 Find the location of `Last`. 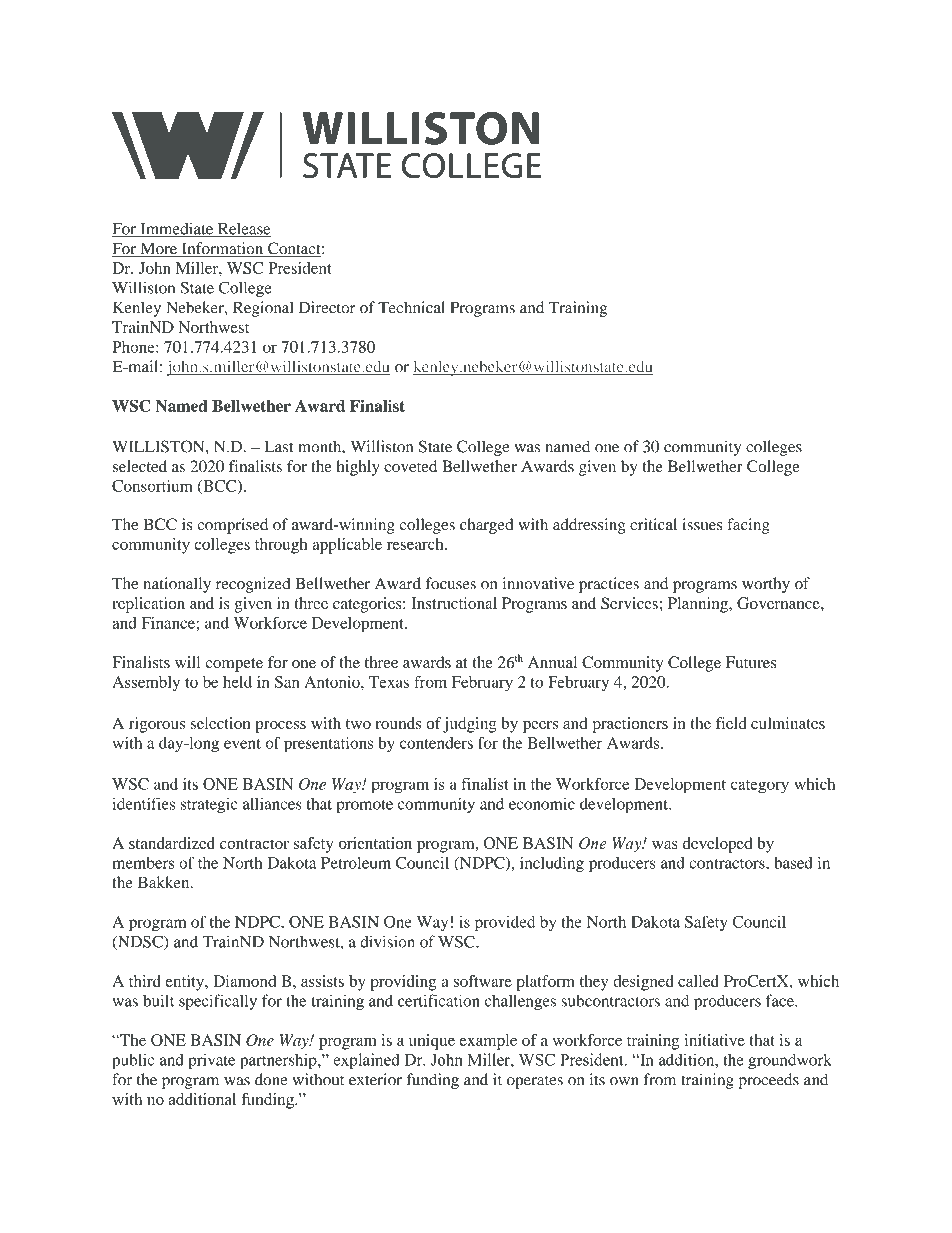

Last is located at coordinates (279, 446).
